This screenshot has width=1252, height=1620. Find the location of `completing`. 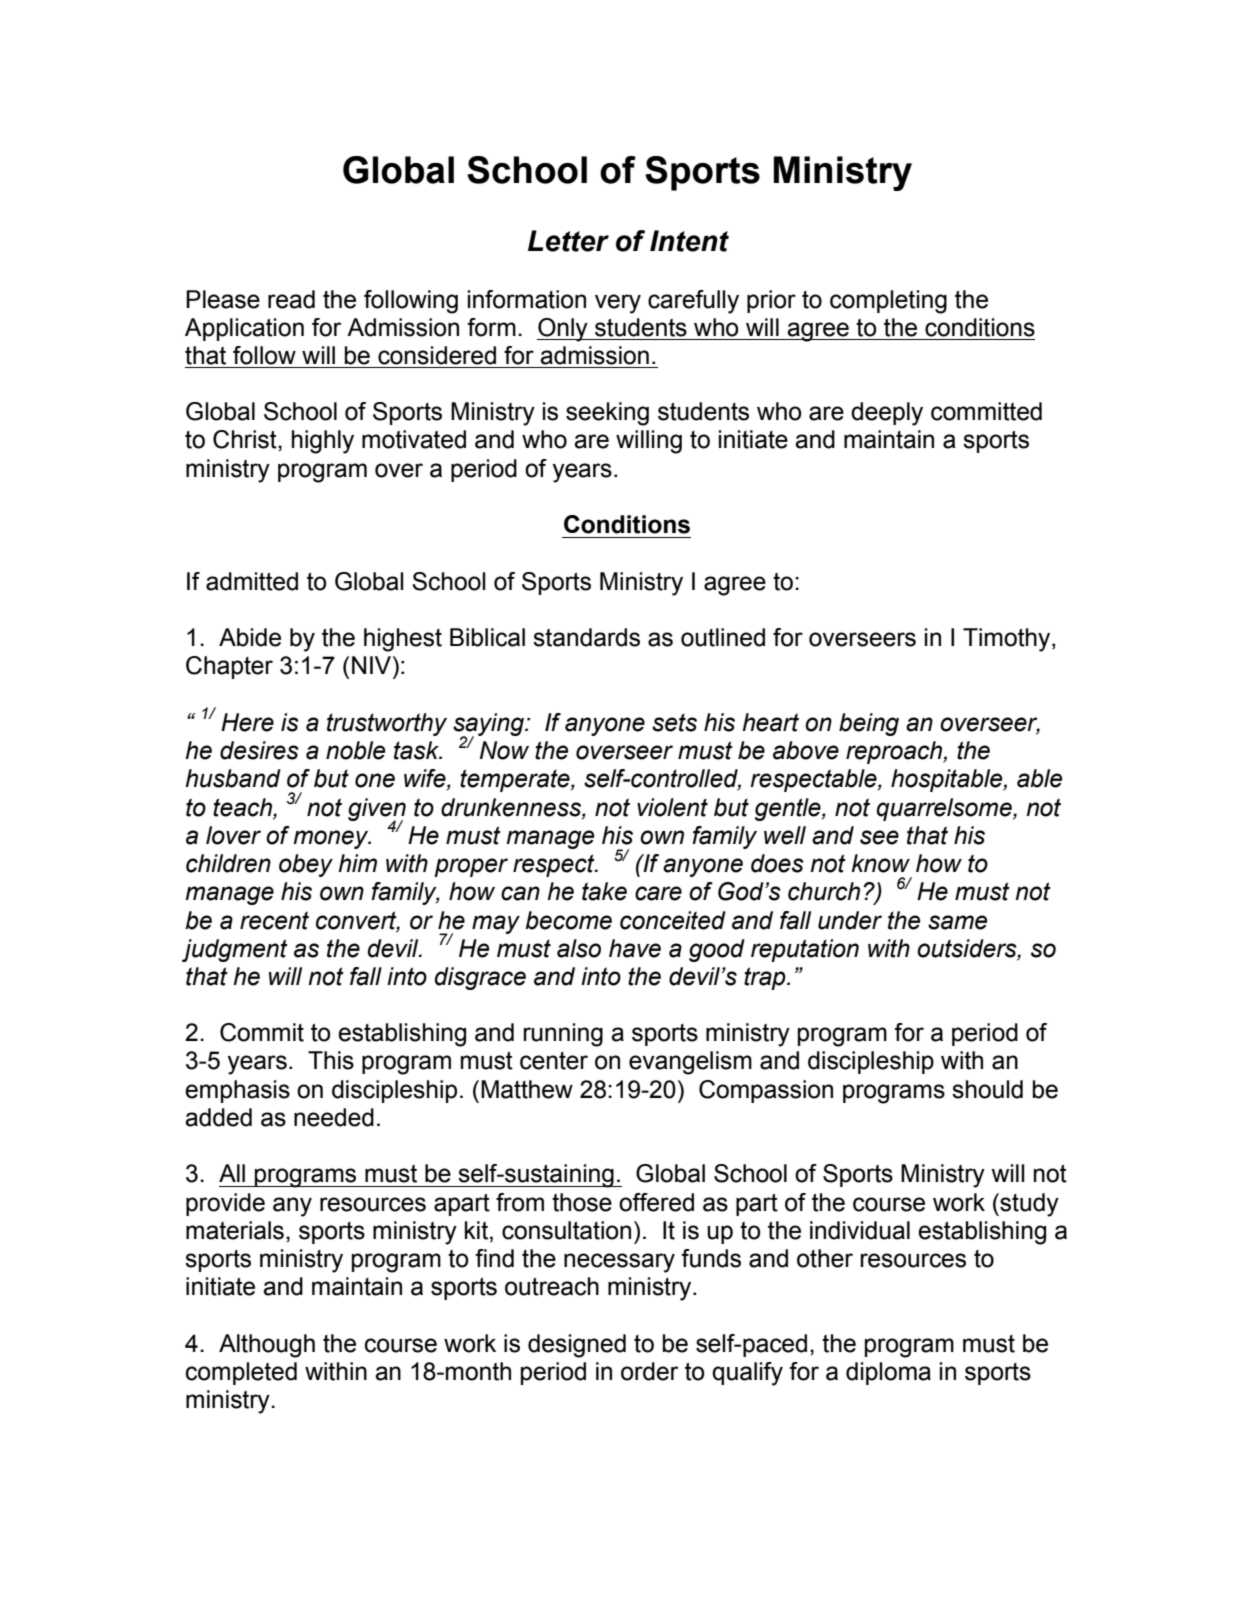

completing is located at coordinates (888, 302).
